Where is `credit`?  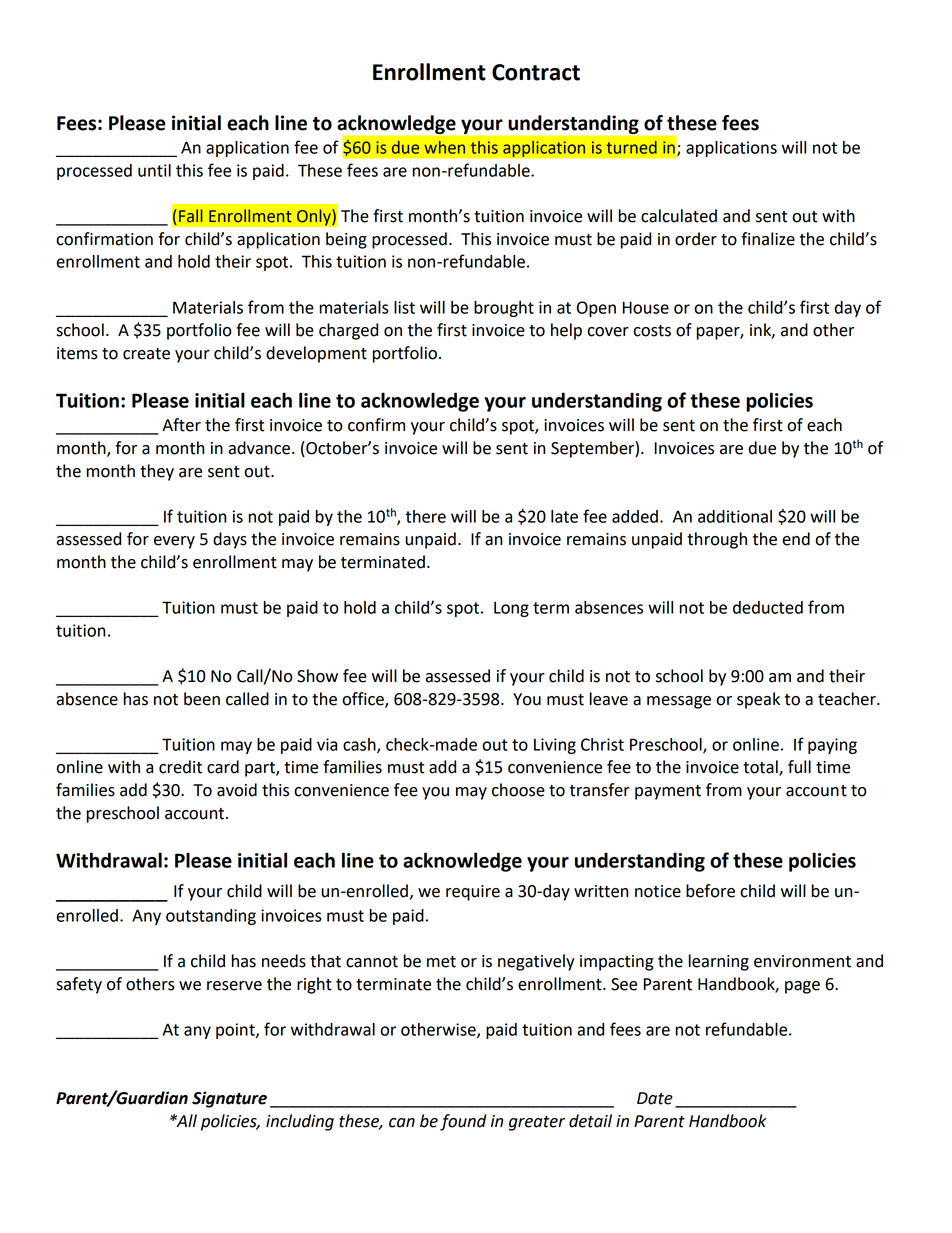 credit is located at coordinates (180, 767).
